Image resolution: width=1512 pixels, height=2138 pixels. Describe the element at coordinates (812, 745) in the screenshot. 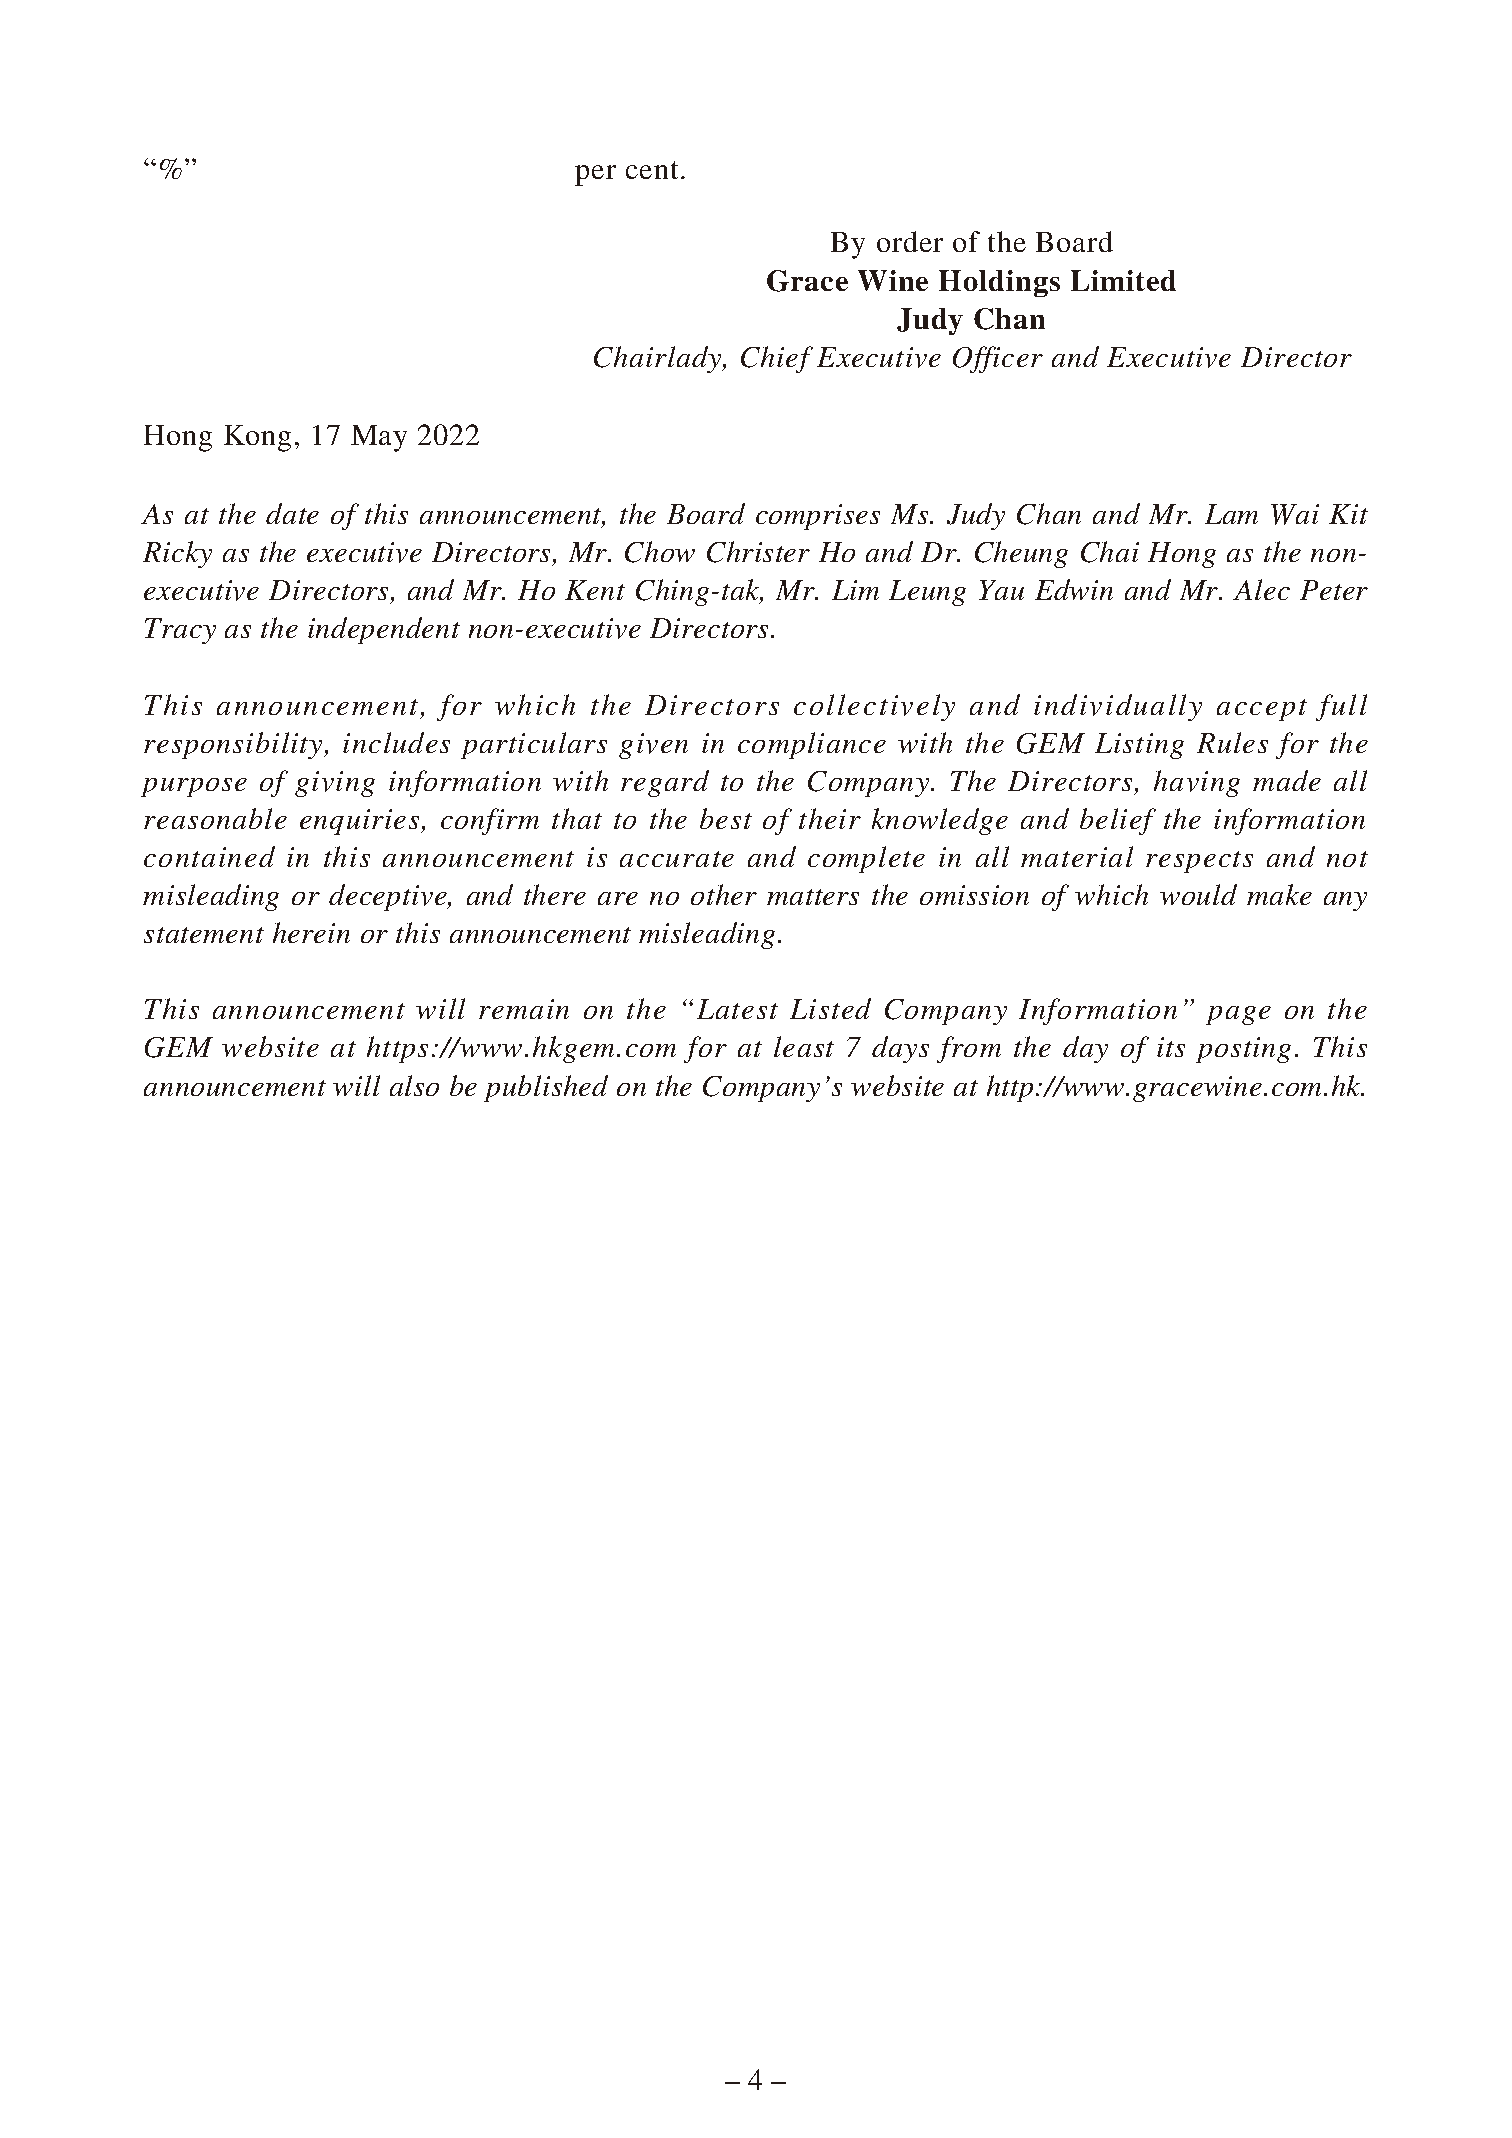

I see `compliance` at that location.
